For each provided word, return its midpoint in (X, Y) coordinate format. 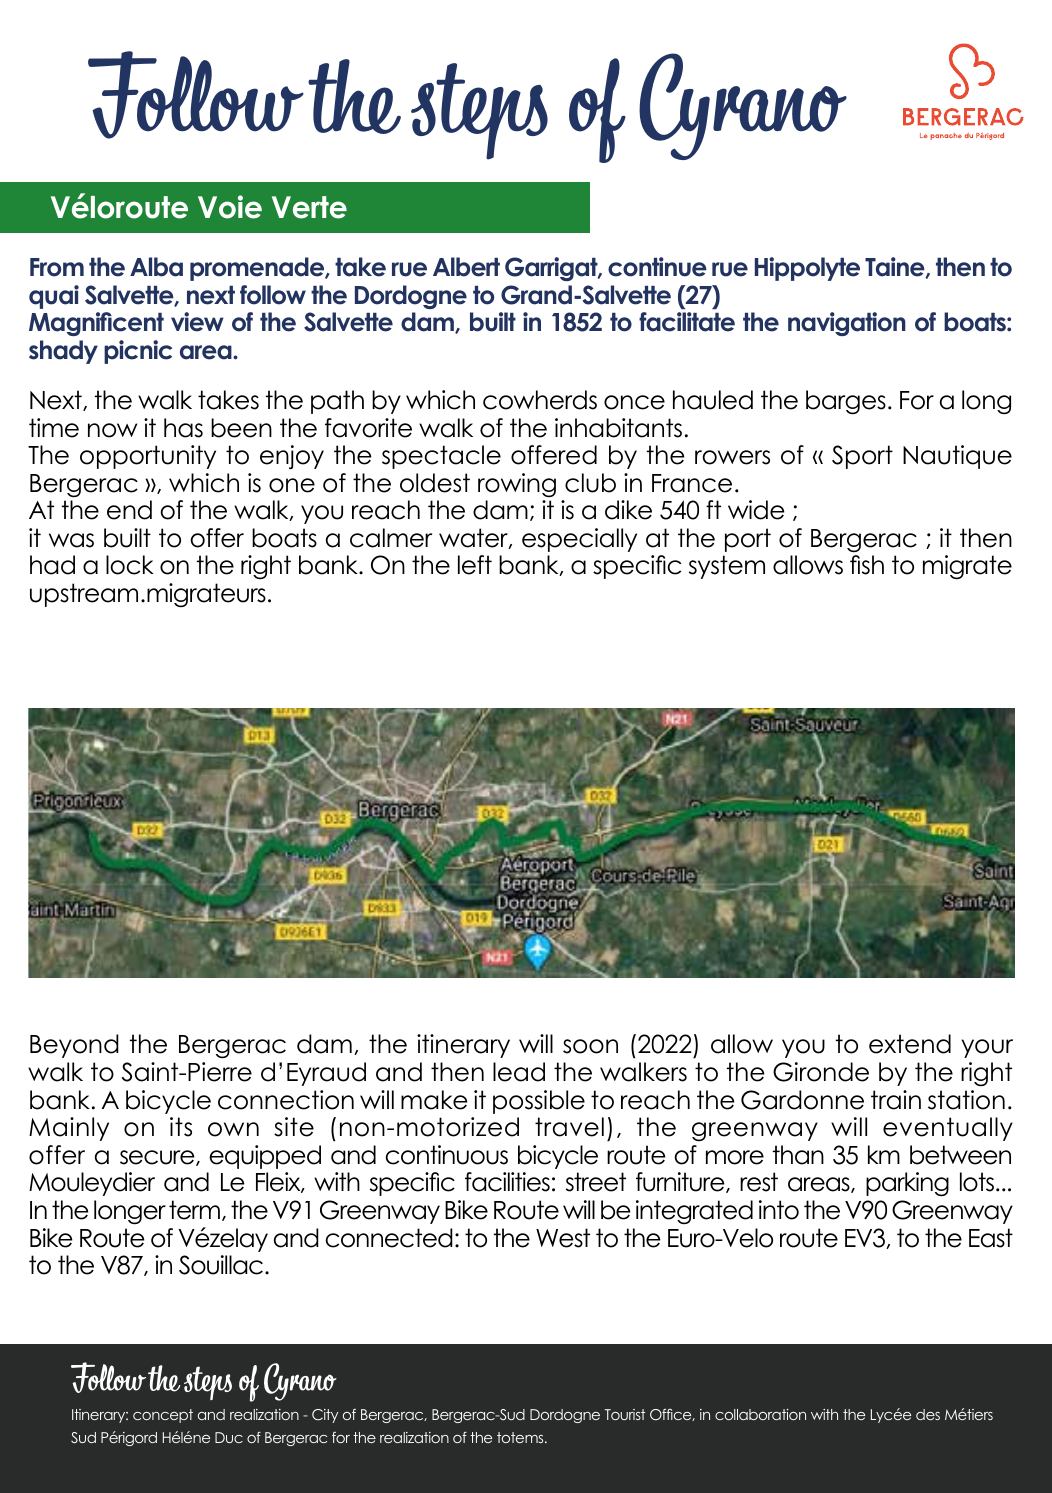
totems (521, 1437)
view (197, 322)
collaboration (760, 1414)
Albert (466, 267)
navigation (847, 324)
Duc (229, 1437)
